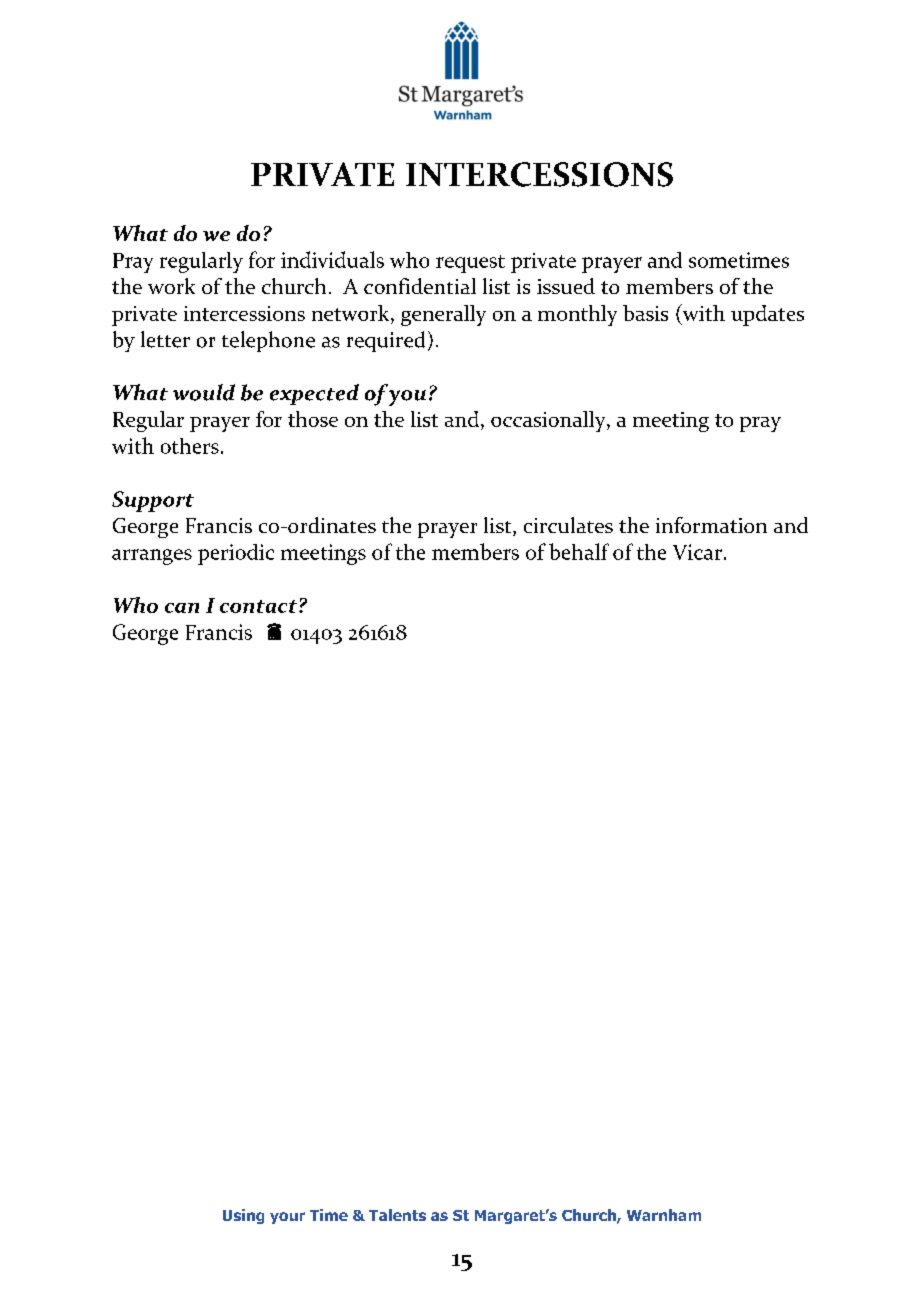 This image has width=924, height=1308. What do you see at coordinates (579, 551) in the image?
I see `behalf` at bounding box center [579, 551].
